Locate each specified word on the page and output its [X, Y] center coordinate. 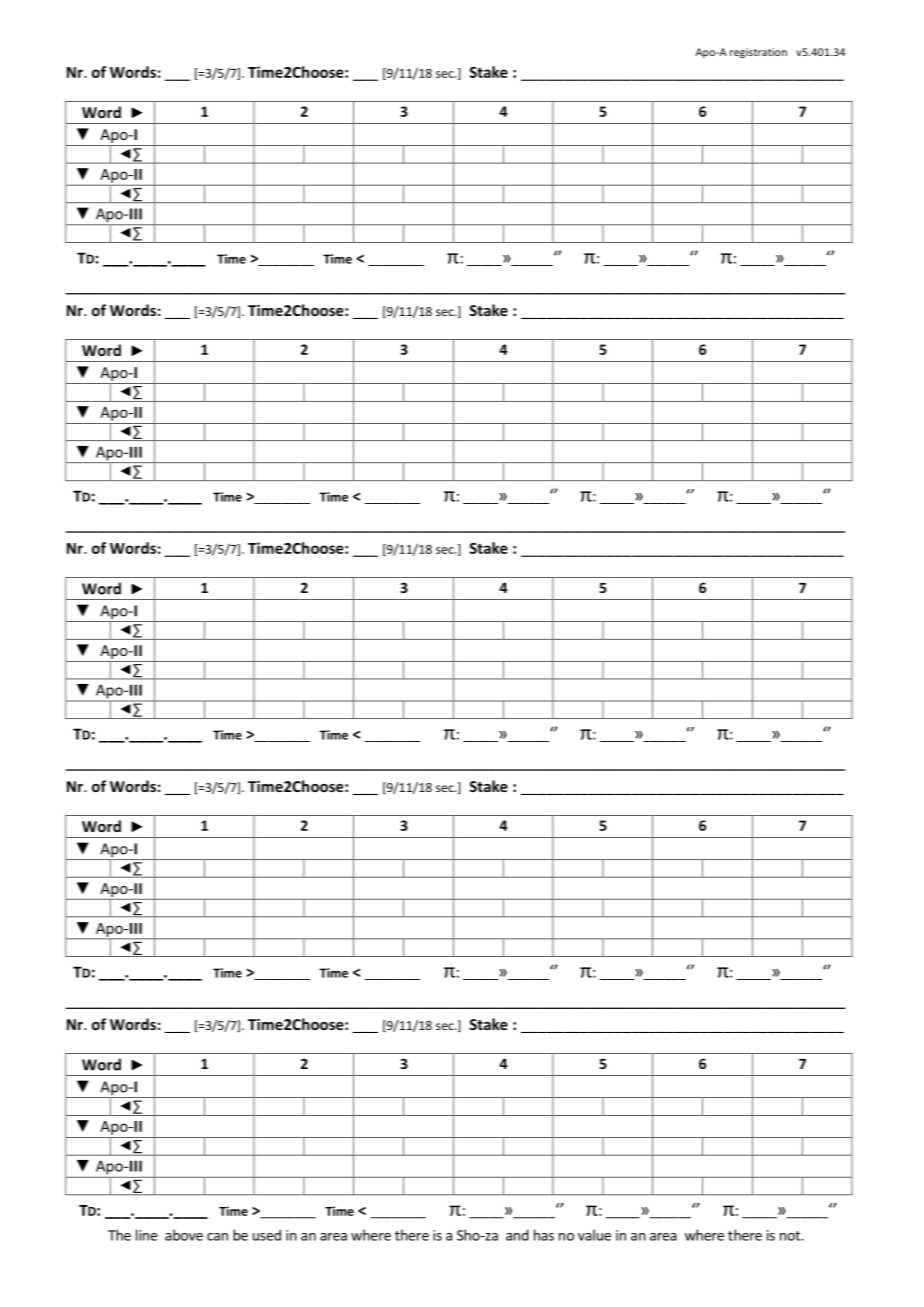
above [184, 1235]
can [217, 1237]
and [517, 1235]
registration [758, 53]
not [791, 1236]
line [146, 1235]
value [594, 1235]
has [544, 1235]
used [267, 1235]
